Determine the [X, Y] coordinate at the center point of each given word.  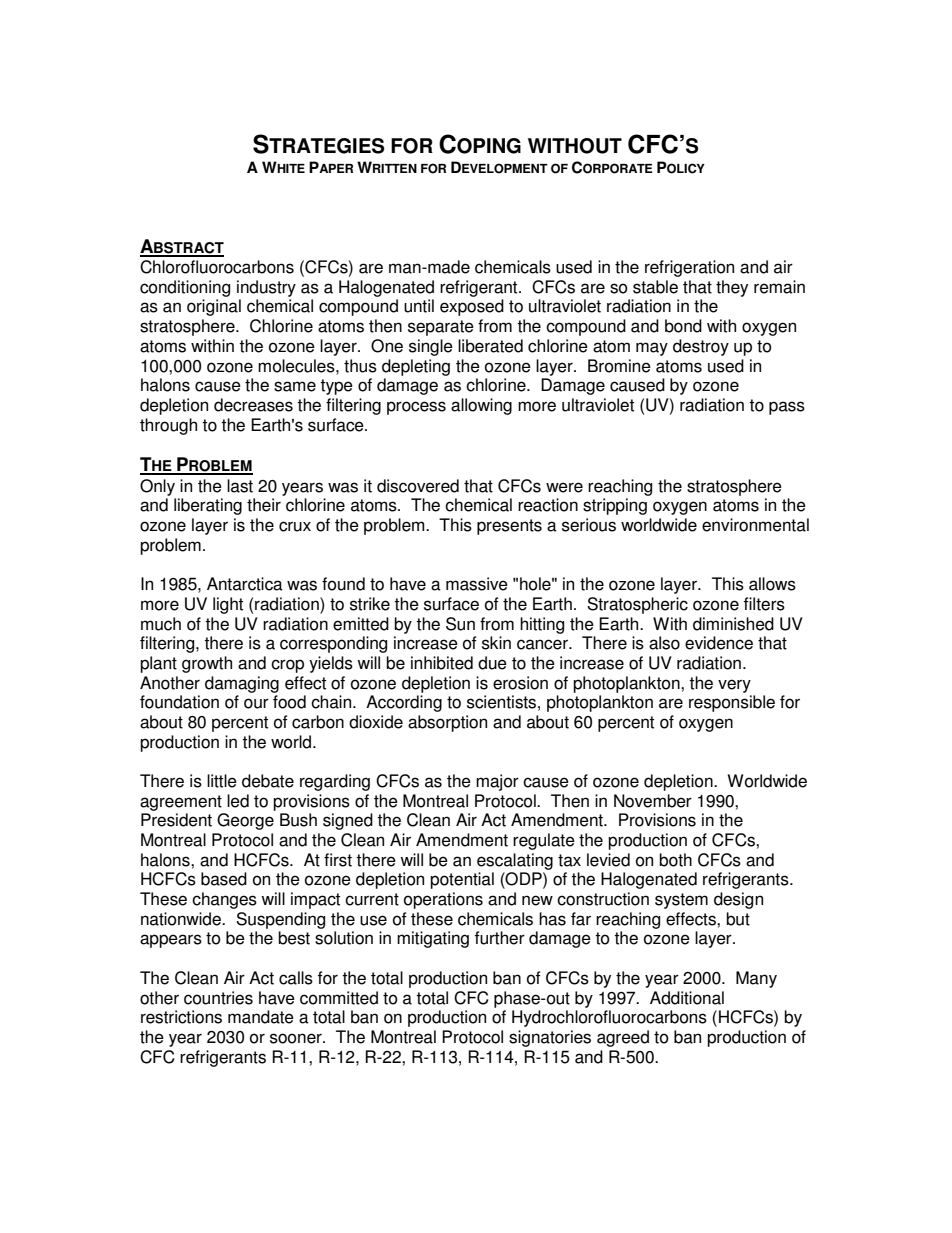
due [492, 663]
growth [207, 664]
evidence [719, 643]
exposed [472, 307]
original [214, 307]
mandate [261, 1017]
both [675, 860]
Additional [687, 998]
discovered [418, 486]
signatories [550, 1038]
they [732, 288]
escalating [515, 861]
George [245, 821]
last [240, 486]
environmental [755, 525]
